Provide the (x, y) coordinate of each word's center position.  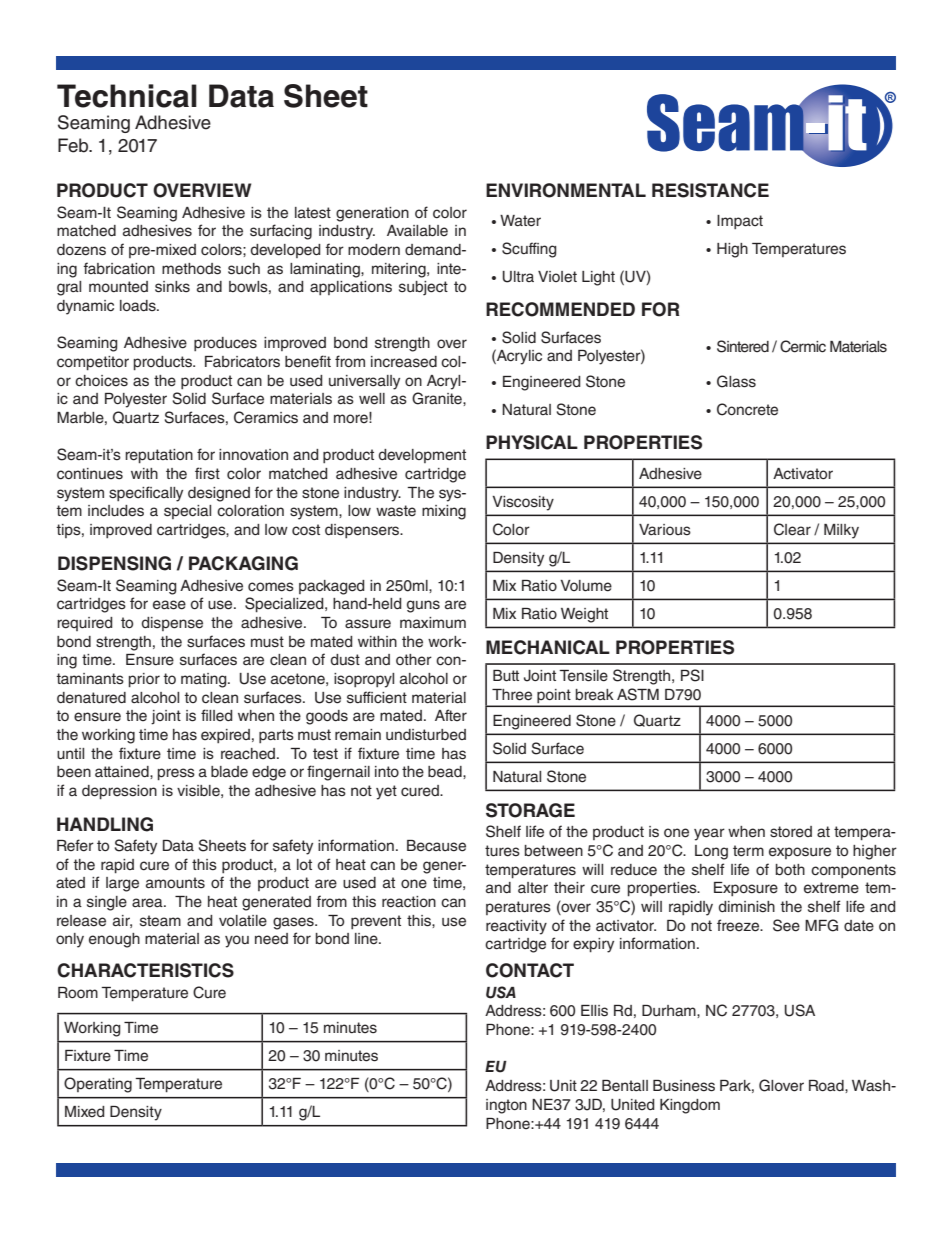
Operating (98, 1085)
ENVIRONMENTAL (566, 190)
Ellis (594, 1011)
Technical (127, 96)
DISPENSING (114, 563)
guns (423, 606)
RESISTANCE (710, 190)
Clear (792, 529)
